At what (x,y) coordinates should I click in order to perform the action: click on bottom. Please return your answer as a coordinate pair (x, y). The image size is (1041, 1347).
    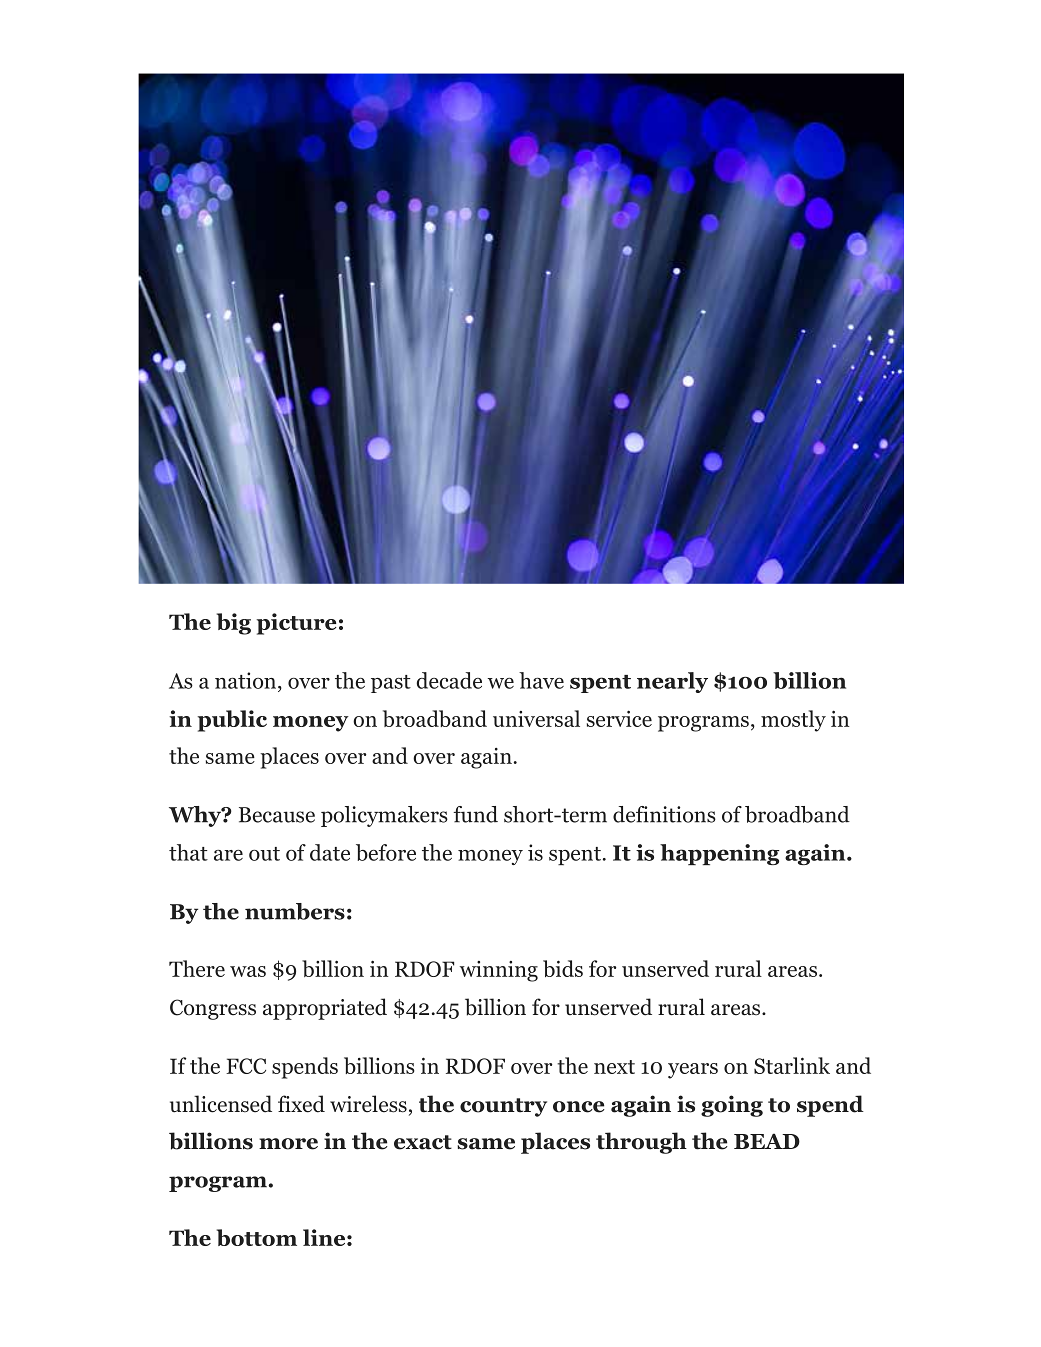
    Looking at the image, I should click on (257, 1237).
